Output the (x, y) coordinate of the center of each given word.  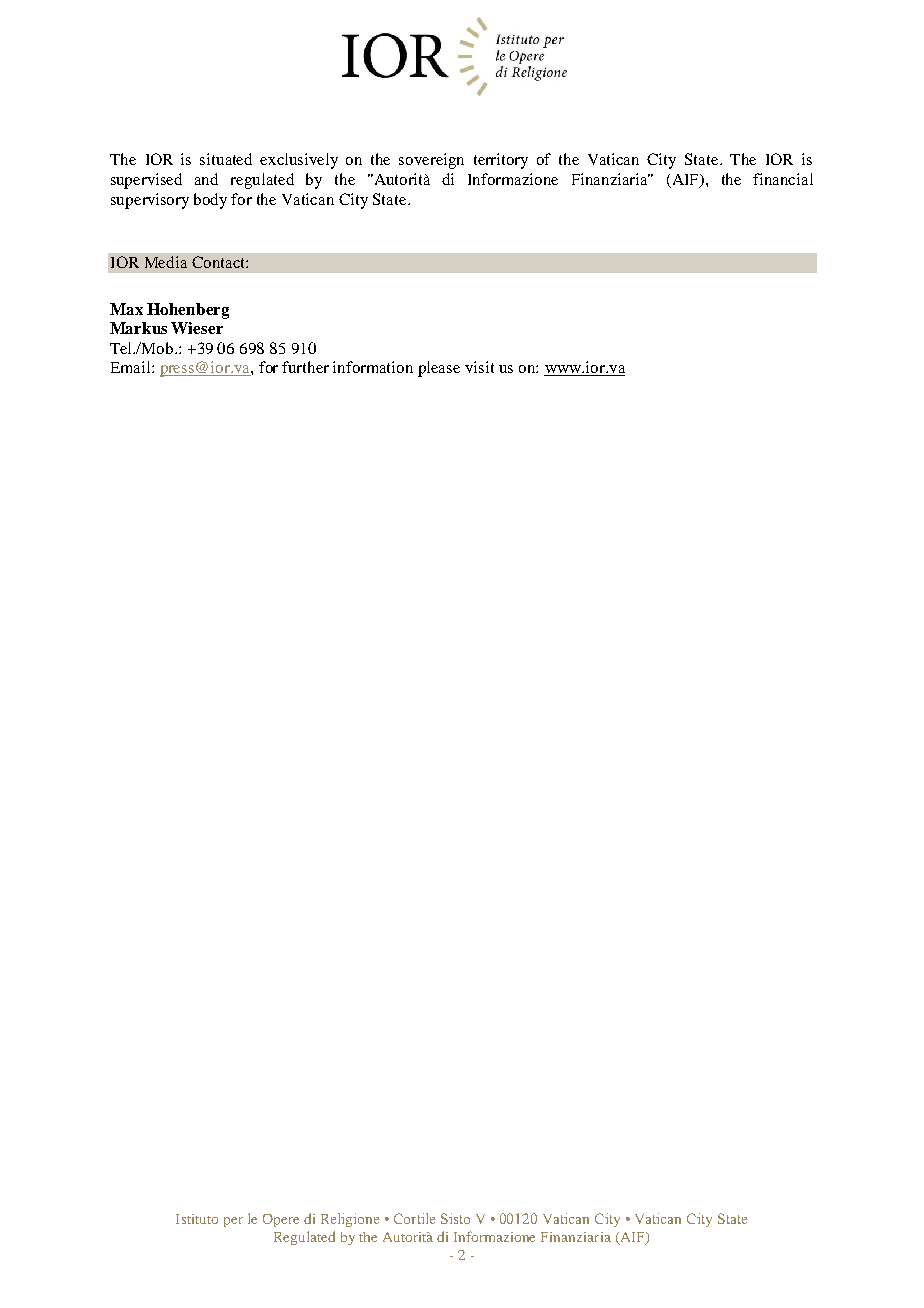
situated (226, 159)
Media (166, 262)
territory (501, 161)
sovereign (431, 161)
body (210, 201)
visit (479, 367)
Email (132, 367)
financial (783, 179)
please (439, 369)
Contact (219, 262)
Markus (138, 328)
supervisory (150, 201)
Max (126, 309)
